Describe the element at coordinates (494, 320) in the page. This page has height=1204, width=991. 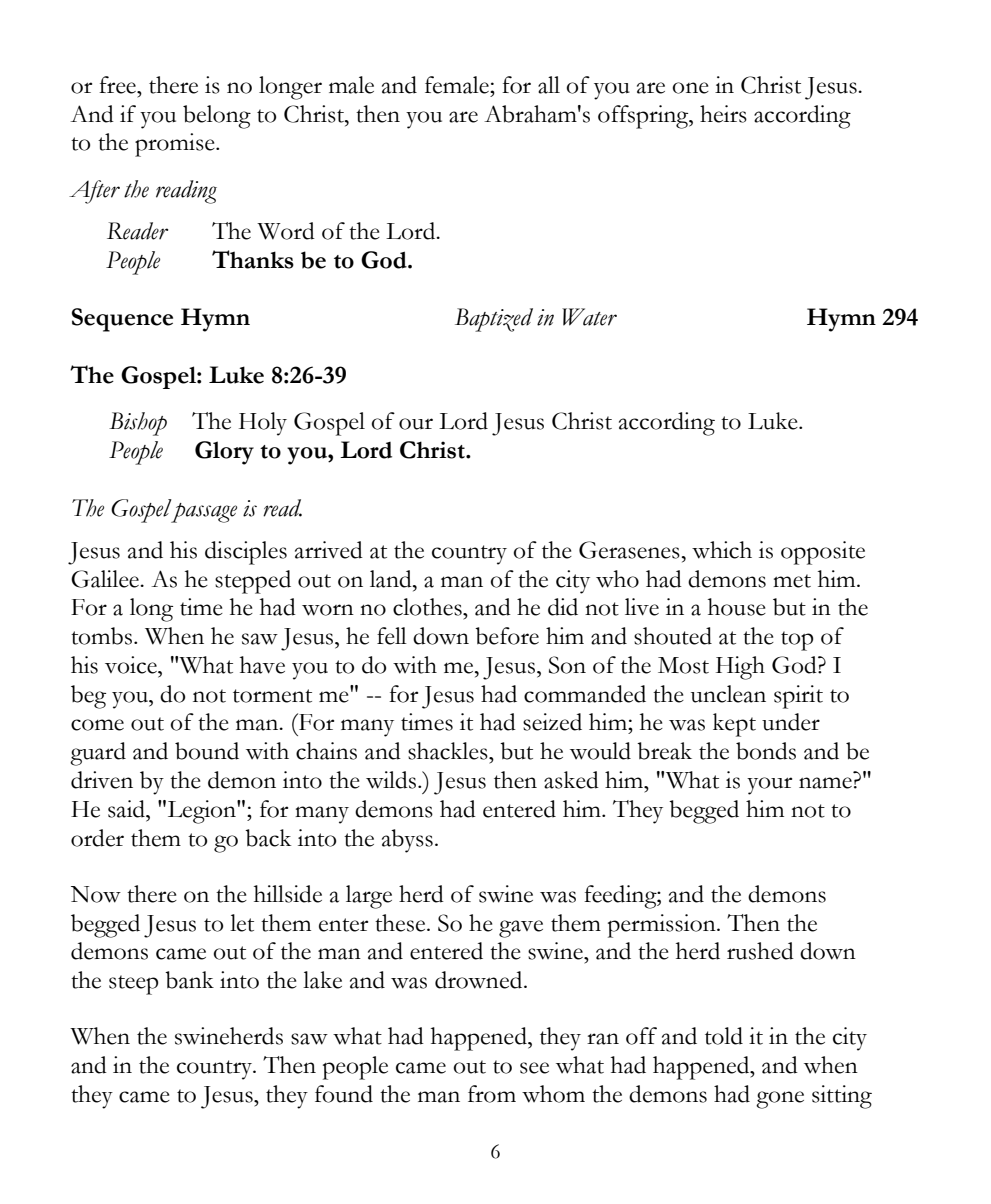
I see `Baptized` at that location.
